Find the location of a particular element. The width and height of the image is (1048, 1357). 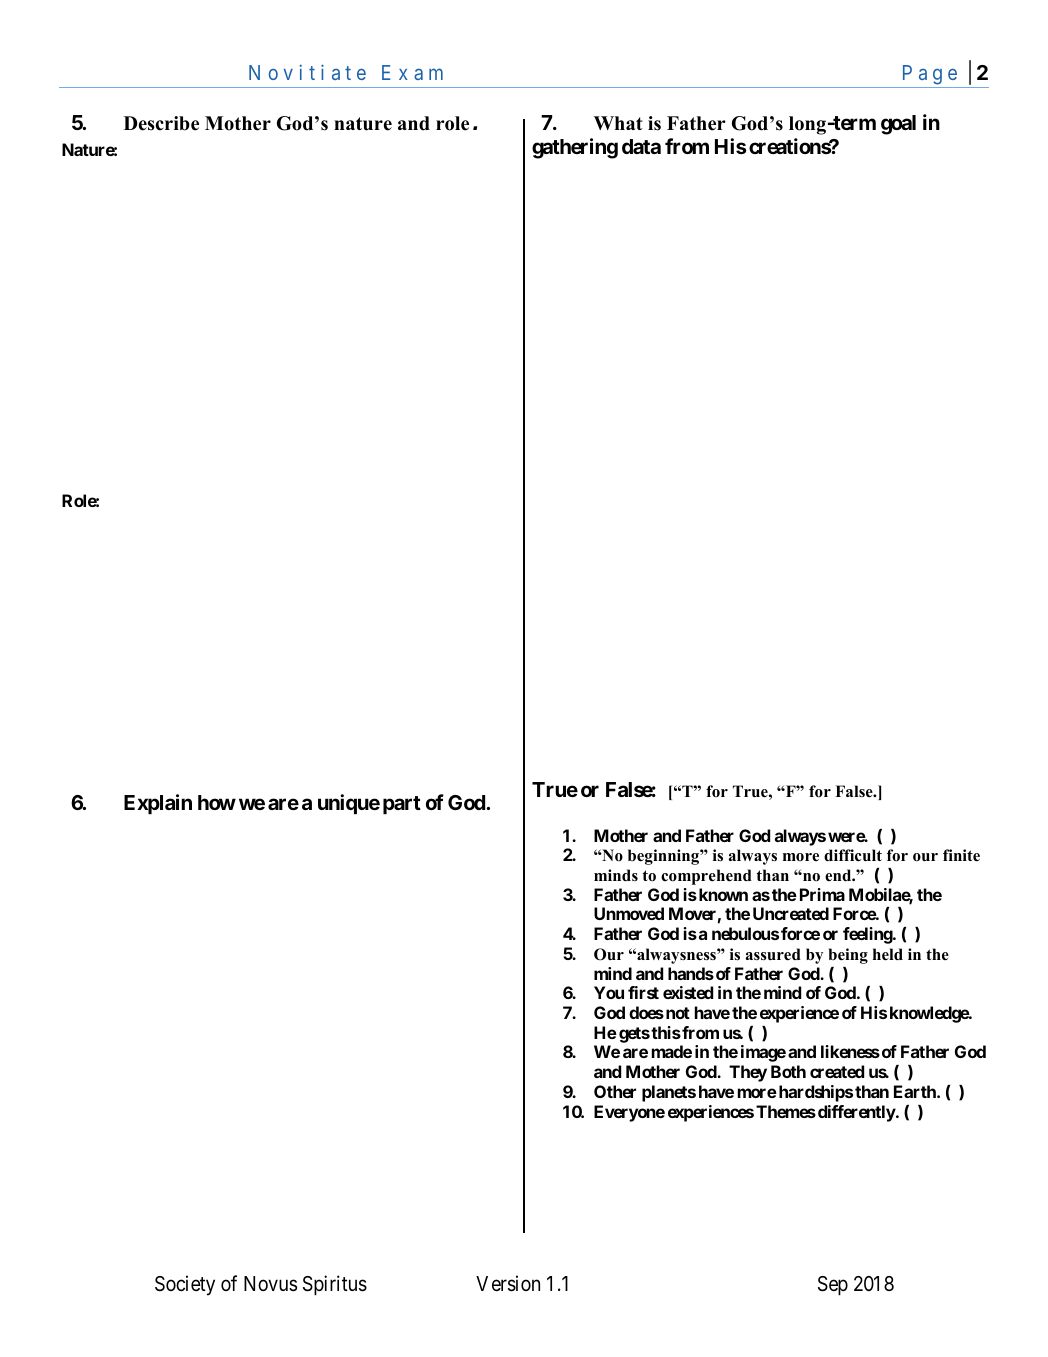

data is located at coordinates (641, 146).
